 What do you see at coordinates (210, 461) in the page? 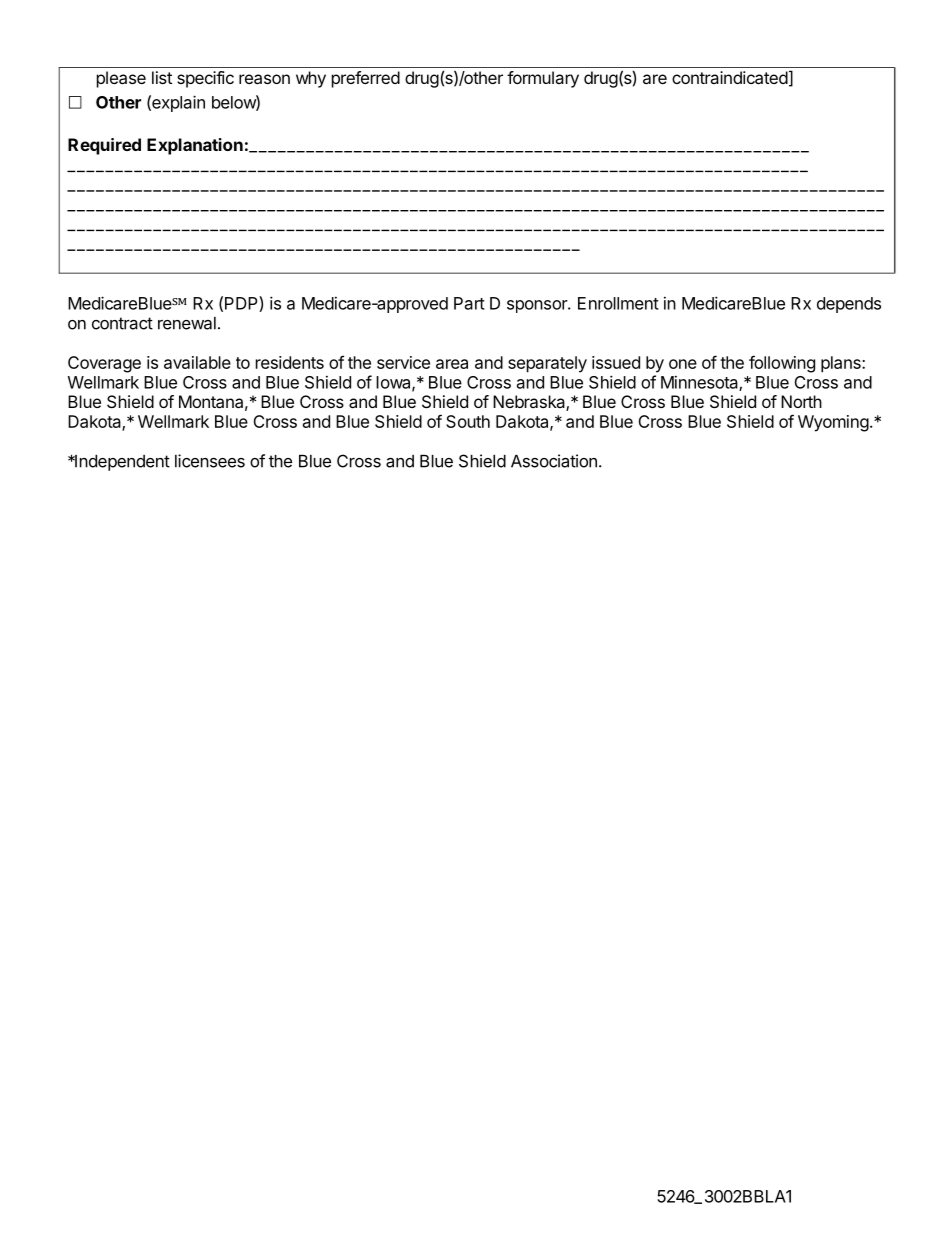
I see `licensees` at bounding box center [210, 461].
